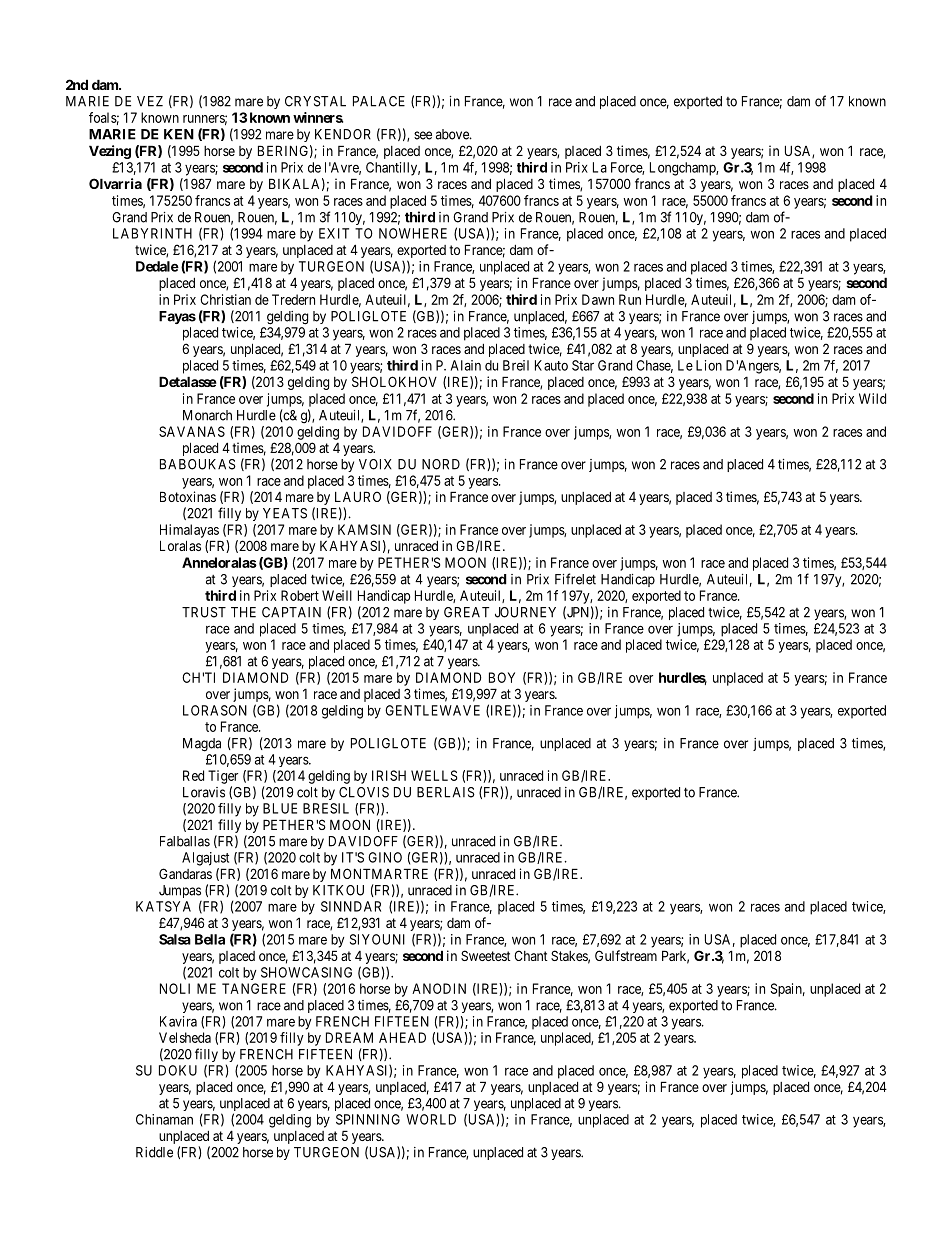 This page has width=952, height=1233. What do you see at coordinates (280, 808) in the page?
I see `BLUE` at bounding box center [280, 808].
